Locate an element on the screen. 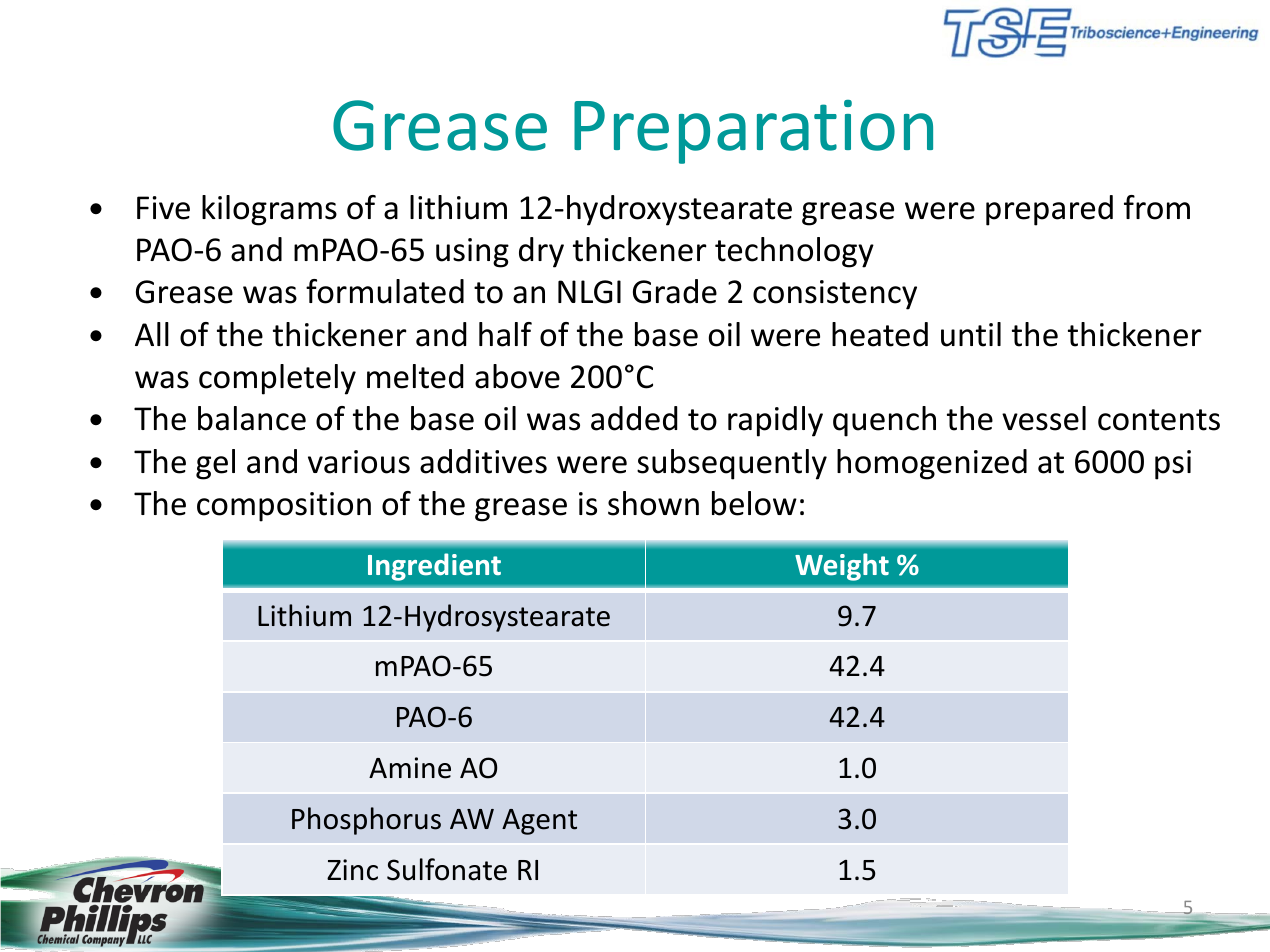  shown is located at coordinates (653, 503).
